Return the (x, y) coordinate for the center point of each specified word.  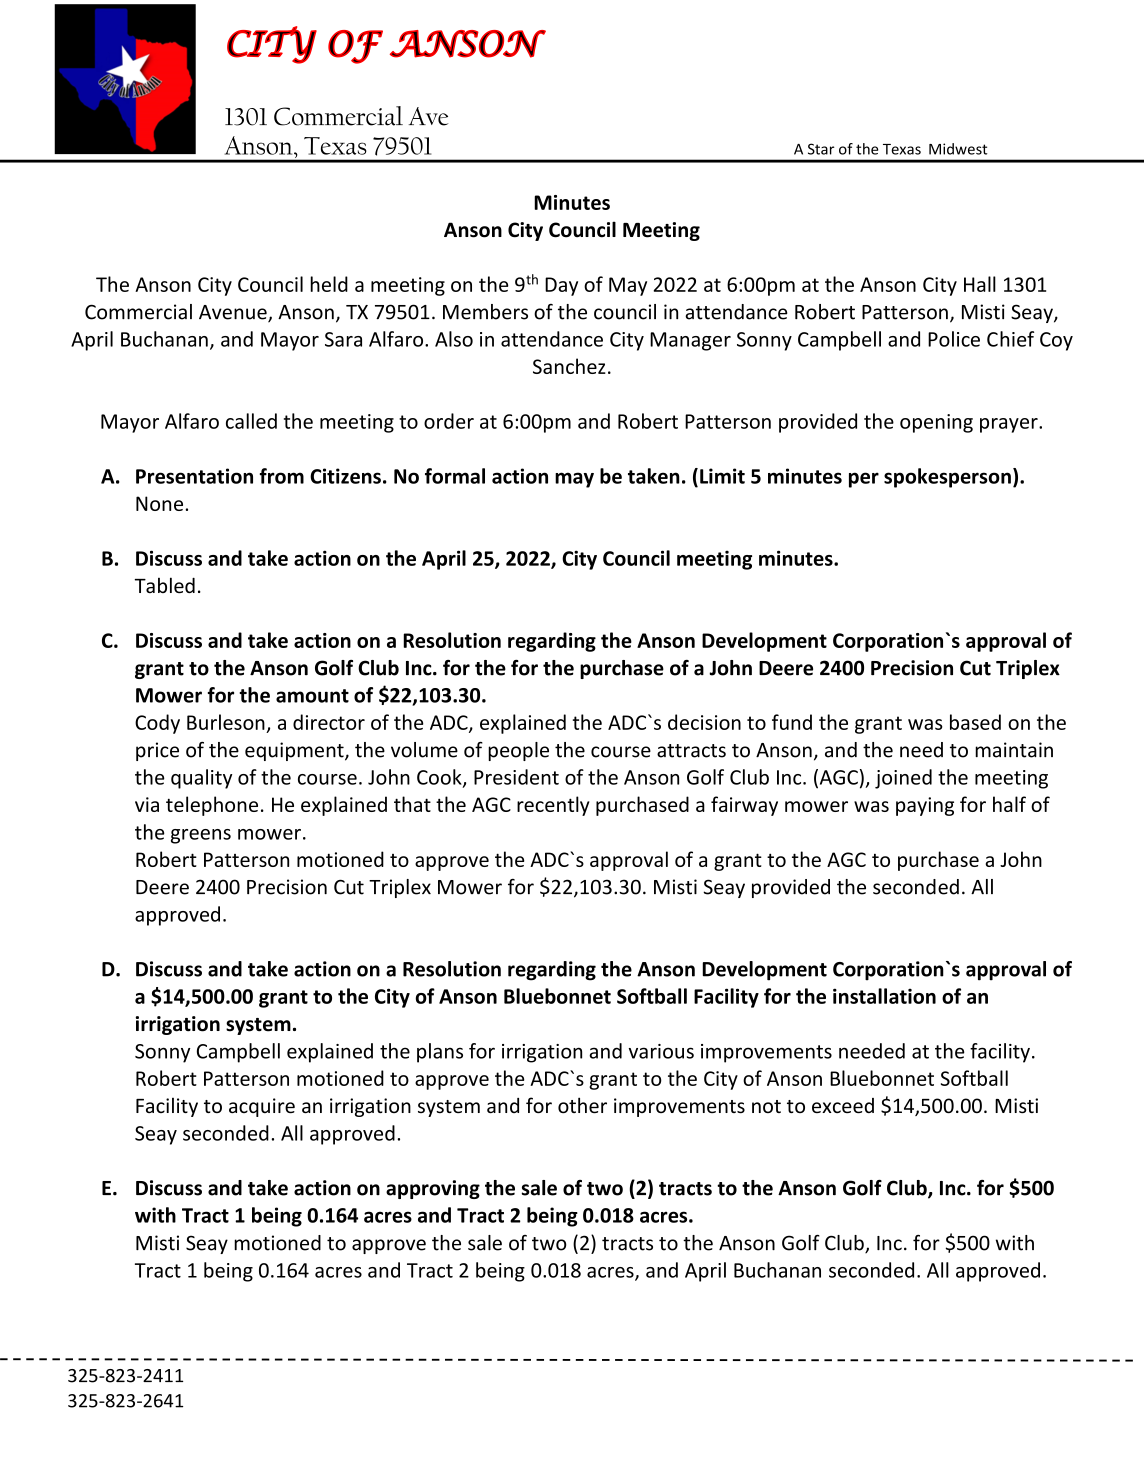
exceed (843, 1106)
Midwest (958, 149)
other (582, 1105)
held (329, 284)
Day (561, 286)
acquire (262, 1107)
